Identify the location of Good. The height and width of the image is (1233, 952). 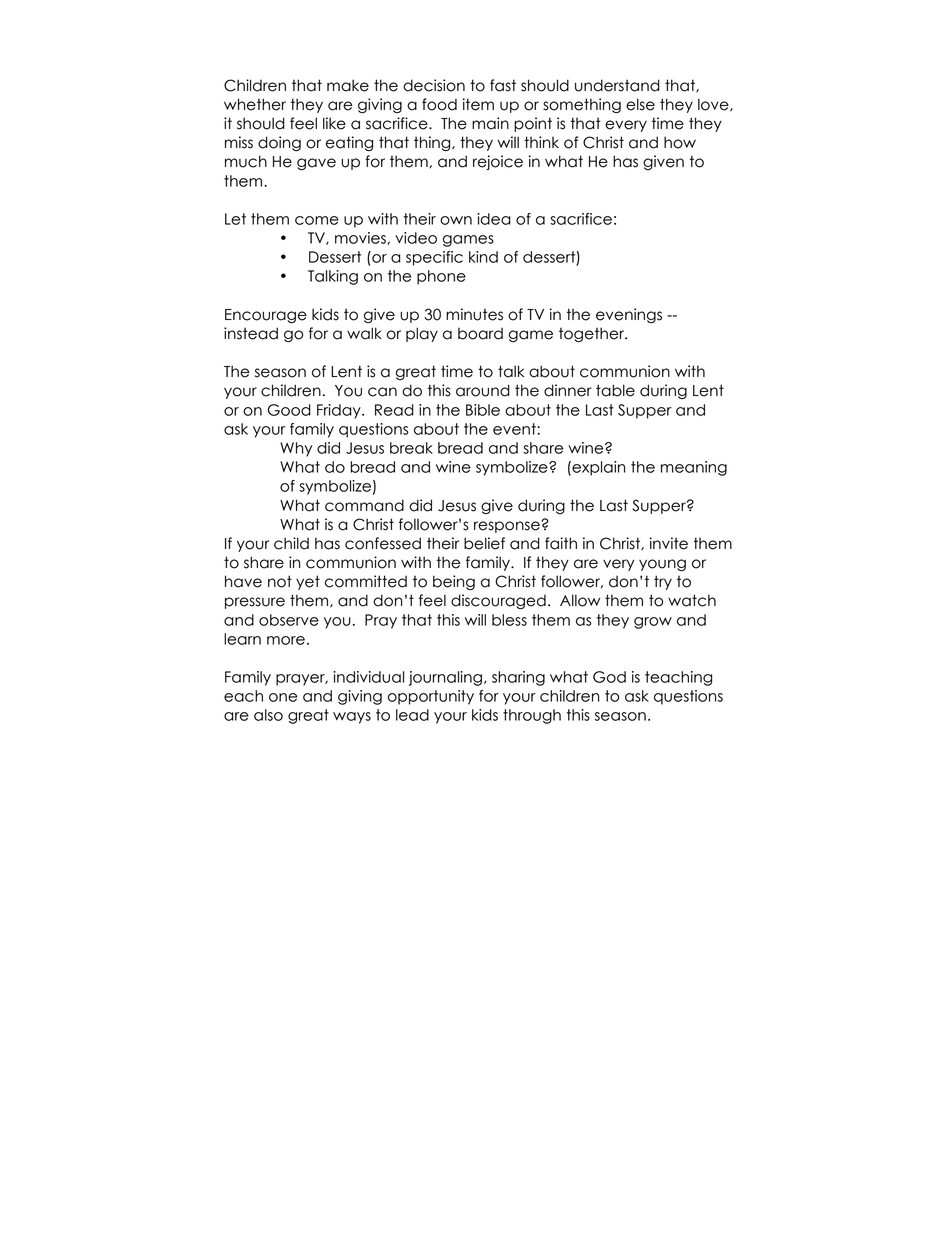
(289, 410).
